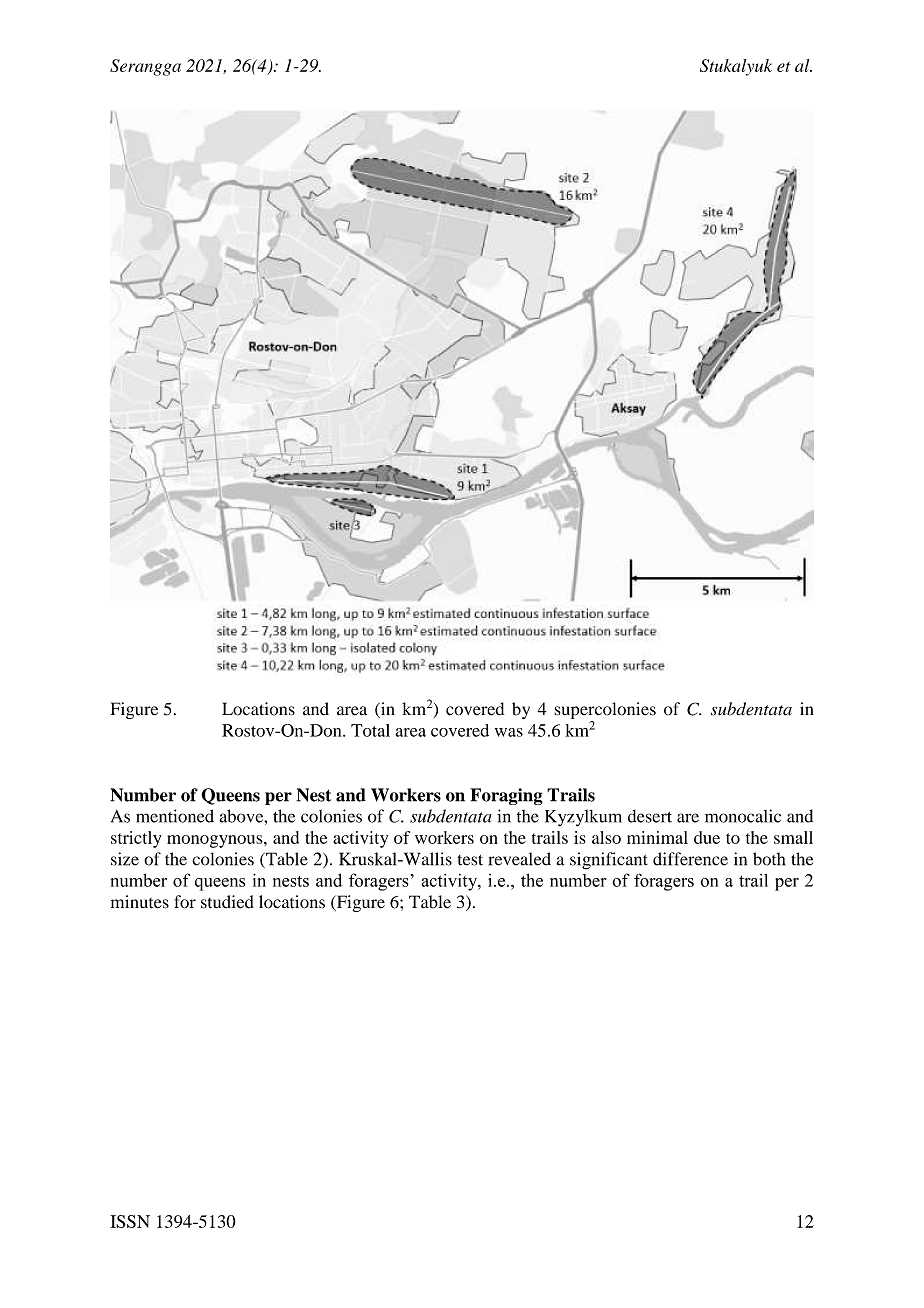 This document has width=924, height=1308. Describe the element at coordinates (690, 859) in the document. I see `difference` at that location.
